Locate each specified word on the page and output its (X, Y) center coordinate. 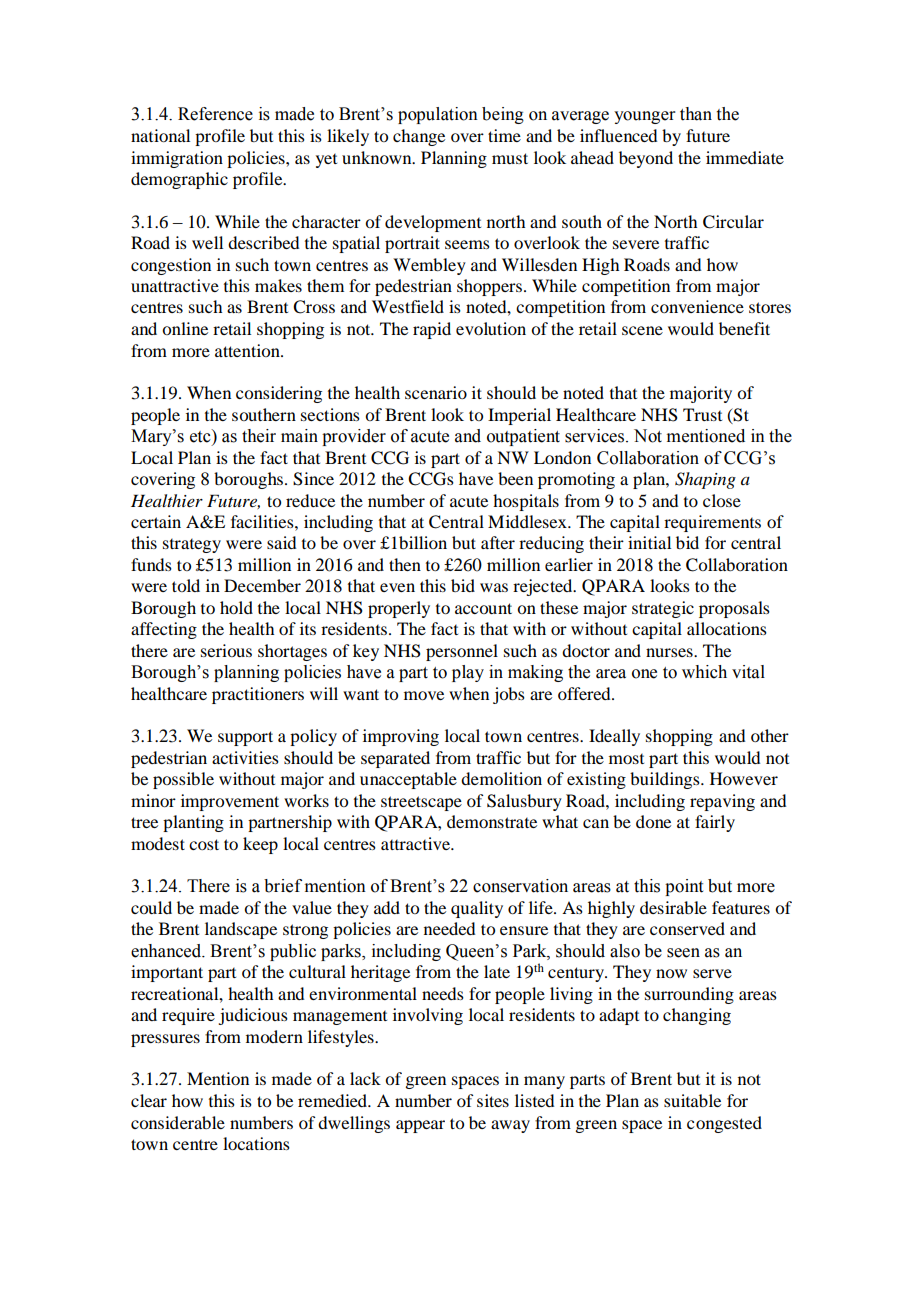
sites (493, 1100)
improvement (230, 802)
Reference (215, 114)
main (299, 436)
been (515, 478)
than (696, 114)
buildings (666, 780)
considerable (178, 1122)
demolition (501, 778)
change (419, 137)
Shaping (705, 480)
